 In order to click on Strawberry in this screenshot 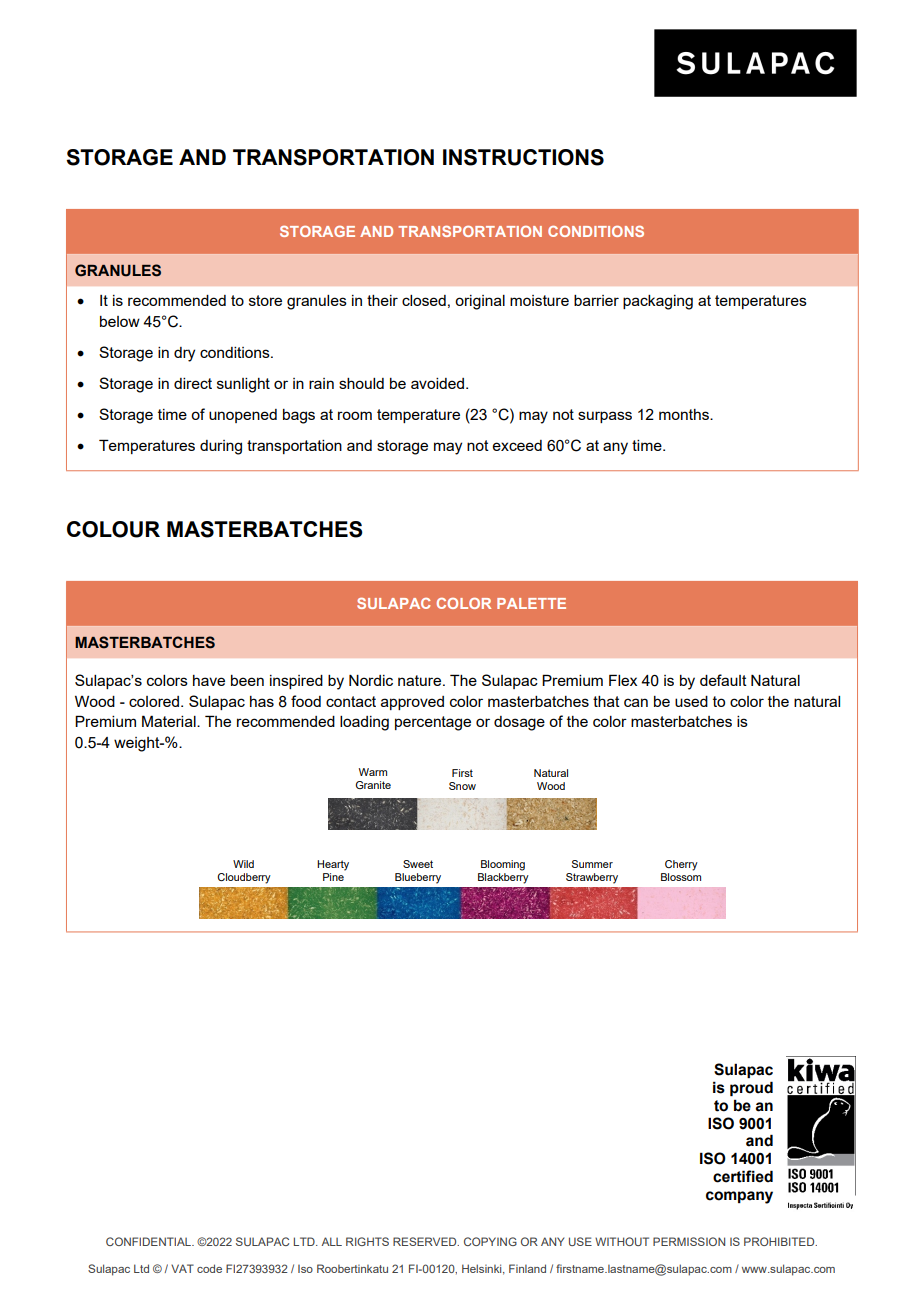, I will do `click(592, 878)`.
